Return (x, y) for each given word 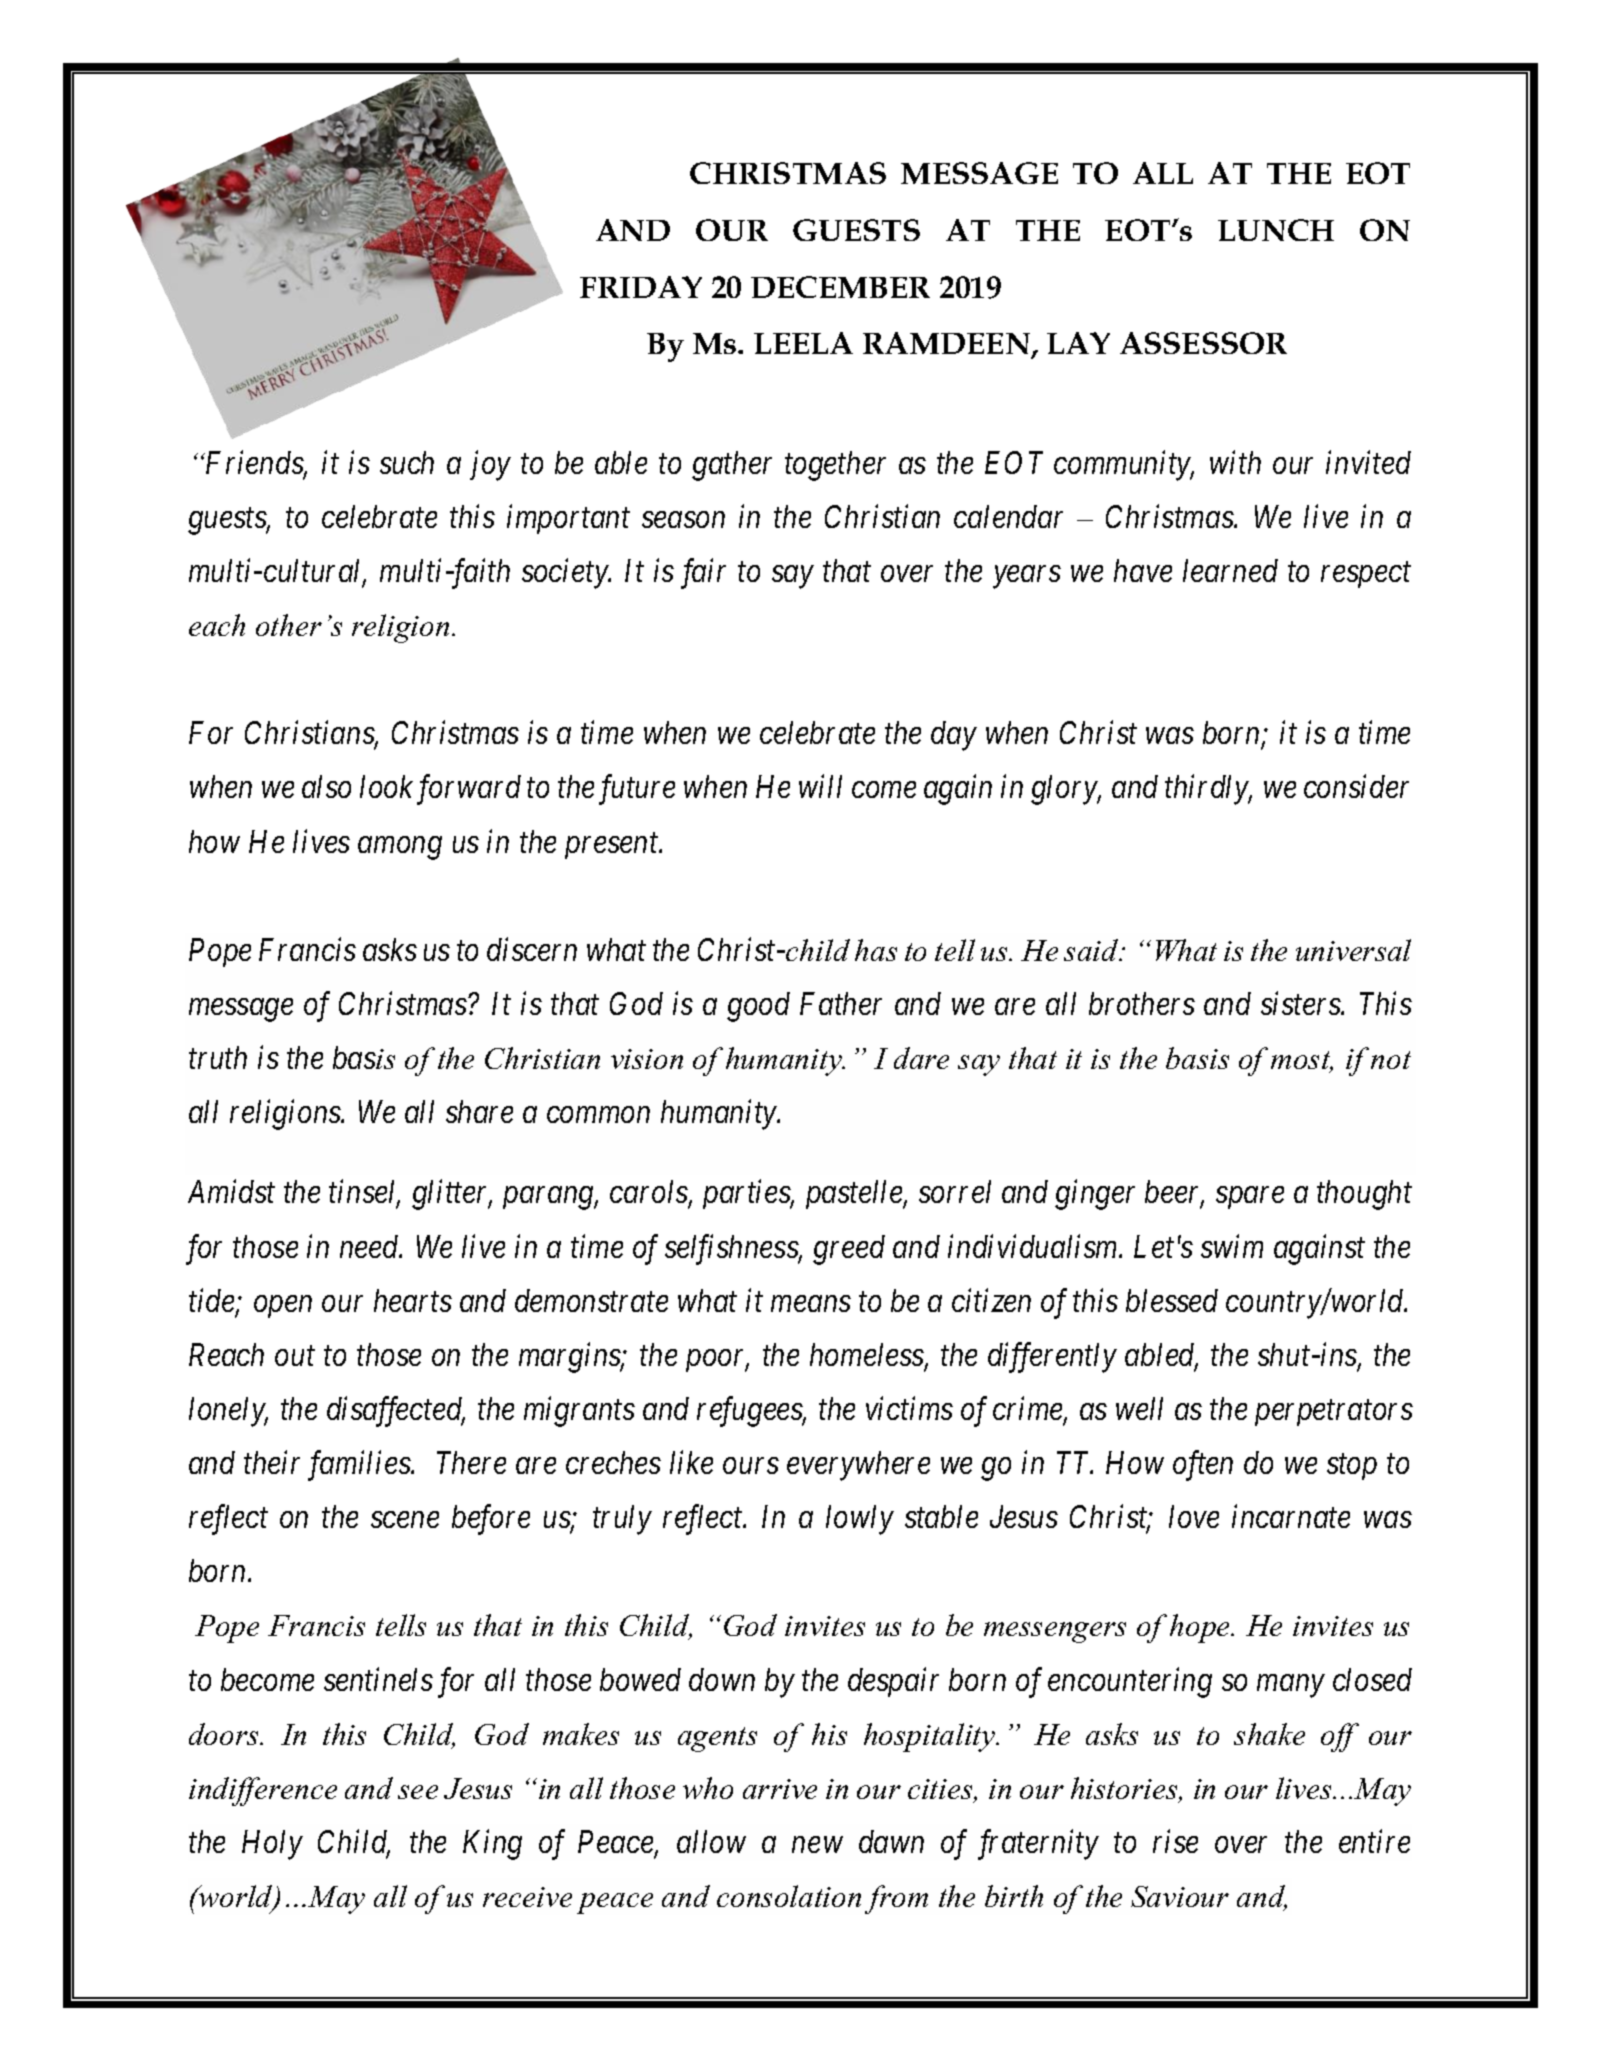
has (876, 950)
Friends (254, 463)
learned (1230, 570)
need (370, 1246)
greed (849, 1250)
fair (703, 574)
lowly (860, 1520)
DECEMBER (840, 287)
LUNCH (1276, 230)
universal (1353, 950)
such (407, 462)
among (400, 848)
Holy (272, 1845)
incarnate (1291, 1517)
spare (1250, 1198)
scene (405, 1520)
